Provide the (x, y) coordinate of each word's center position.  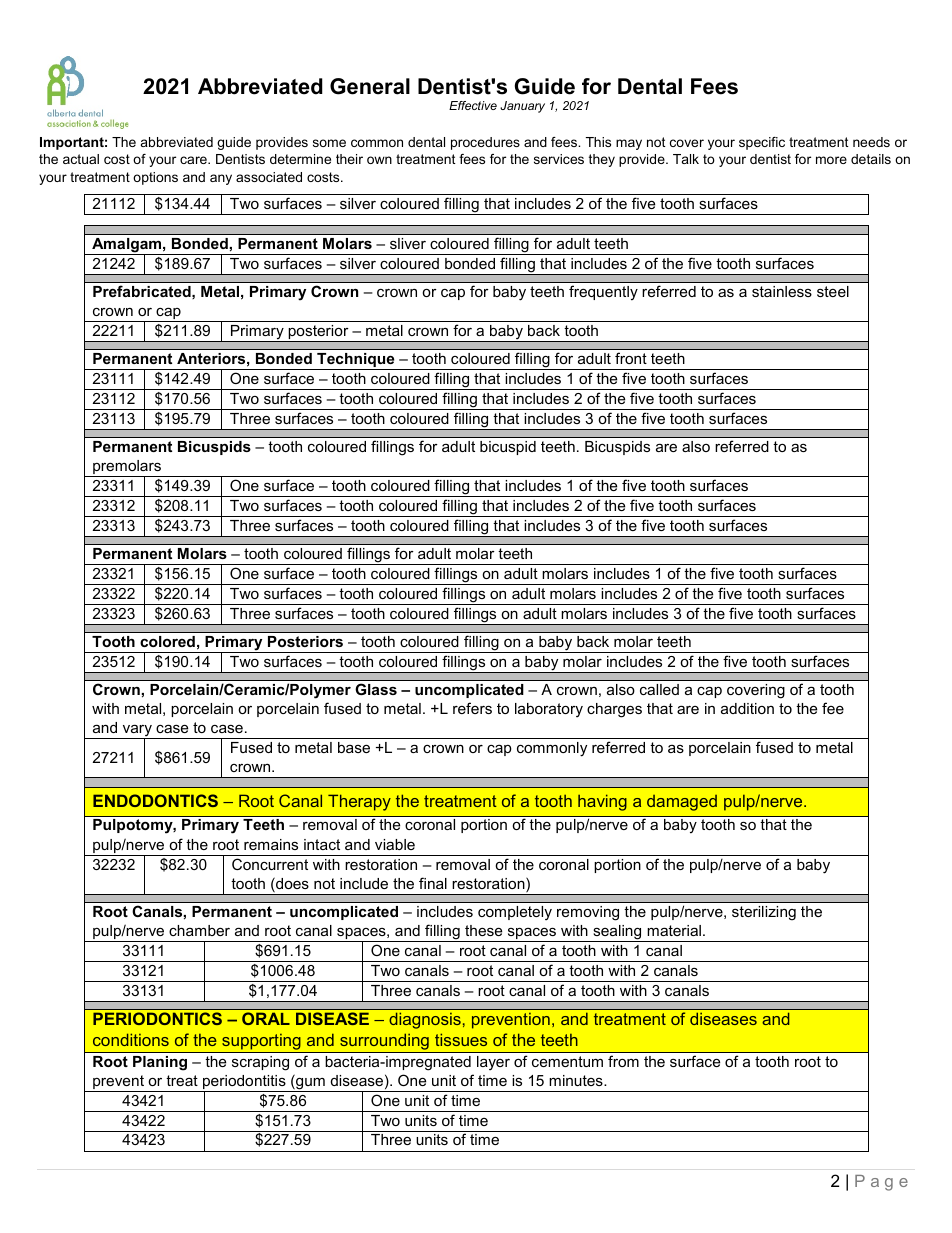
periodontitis (244, 1083)
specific (762, 143)
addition (747, 708)
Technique (356, 361)
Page (881, 1183)
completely (515, 913)
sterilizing (764, 913)
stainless (782, 291)
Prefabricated (143, 291)
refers (472, 708)
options (155, 178)
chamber (199, 930)
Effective (473, 105)
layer (493, 1063)
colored (167, 641)
